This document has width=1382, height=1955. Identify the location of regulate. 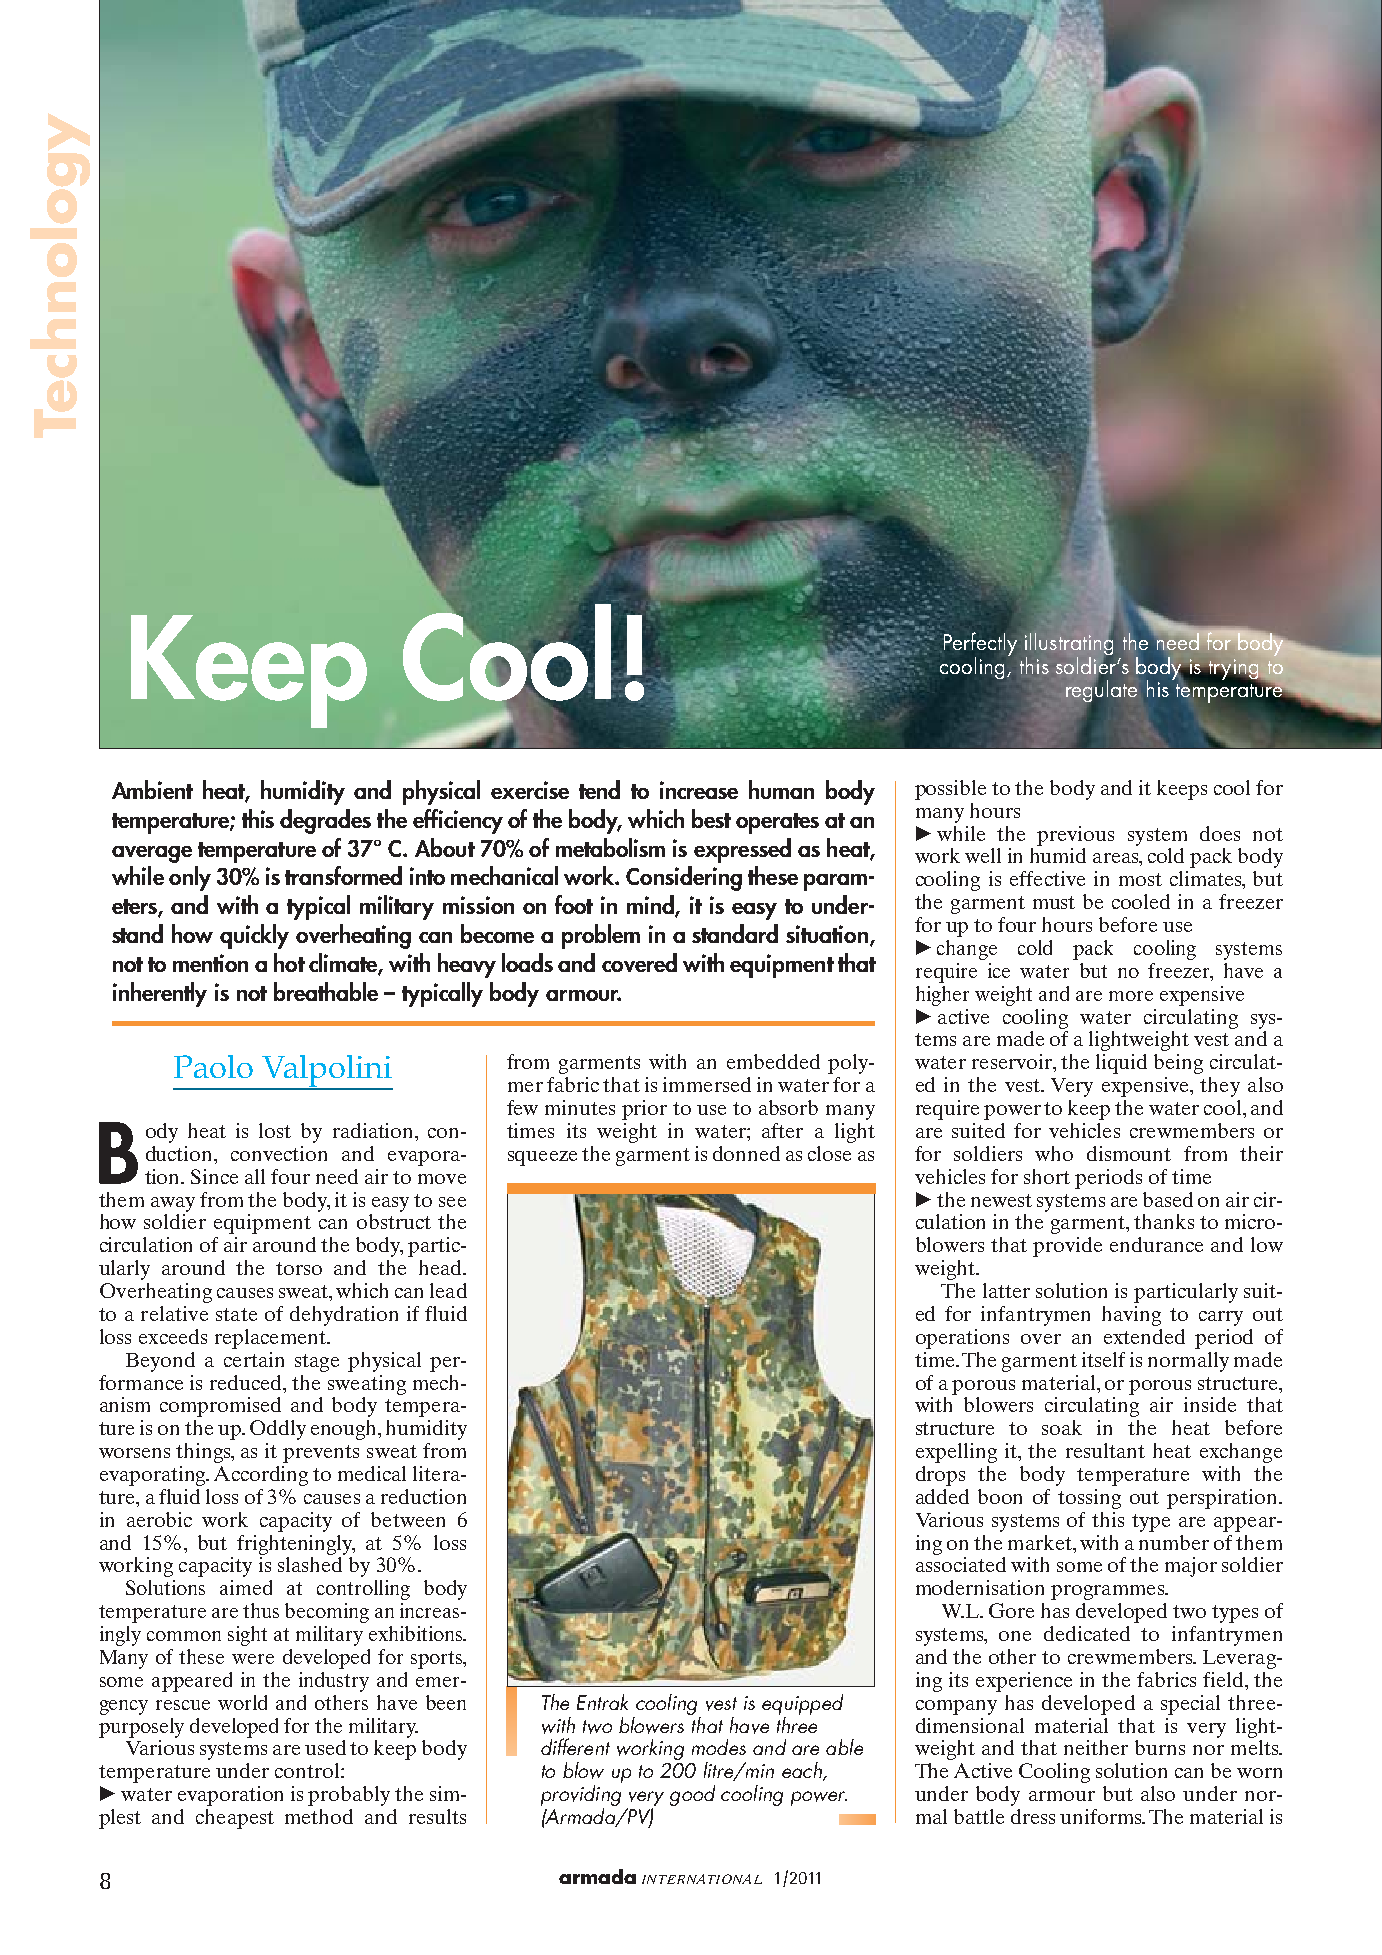
(1101, 689).
